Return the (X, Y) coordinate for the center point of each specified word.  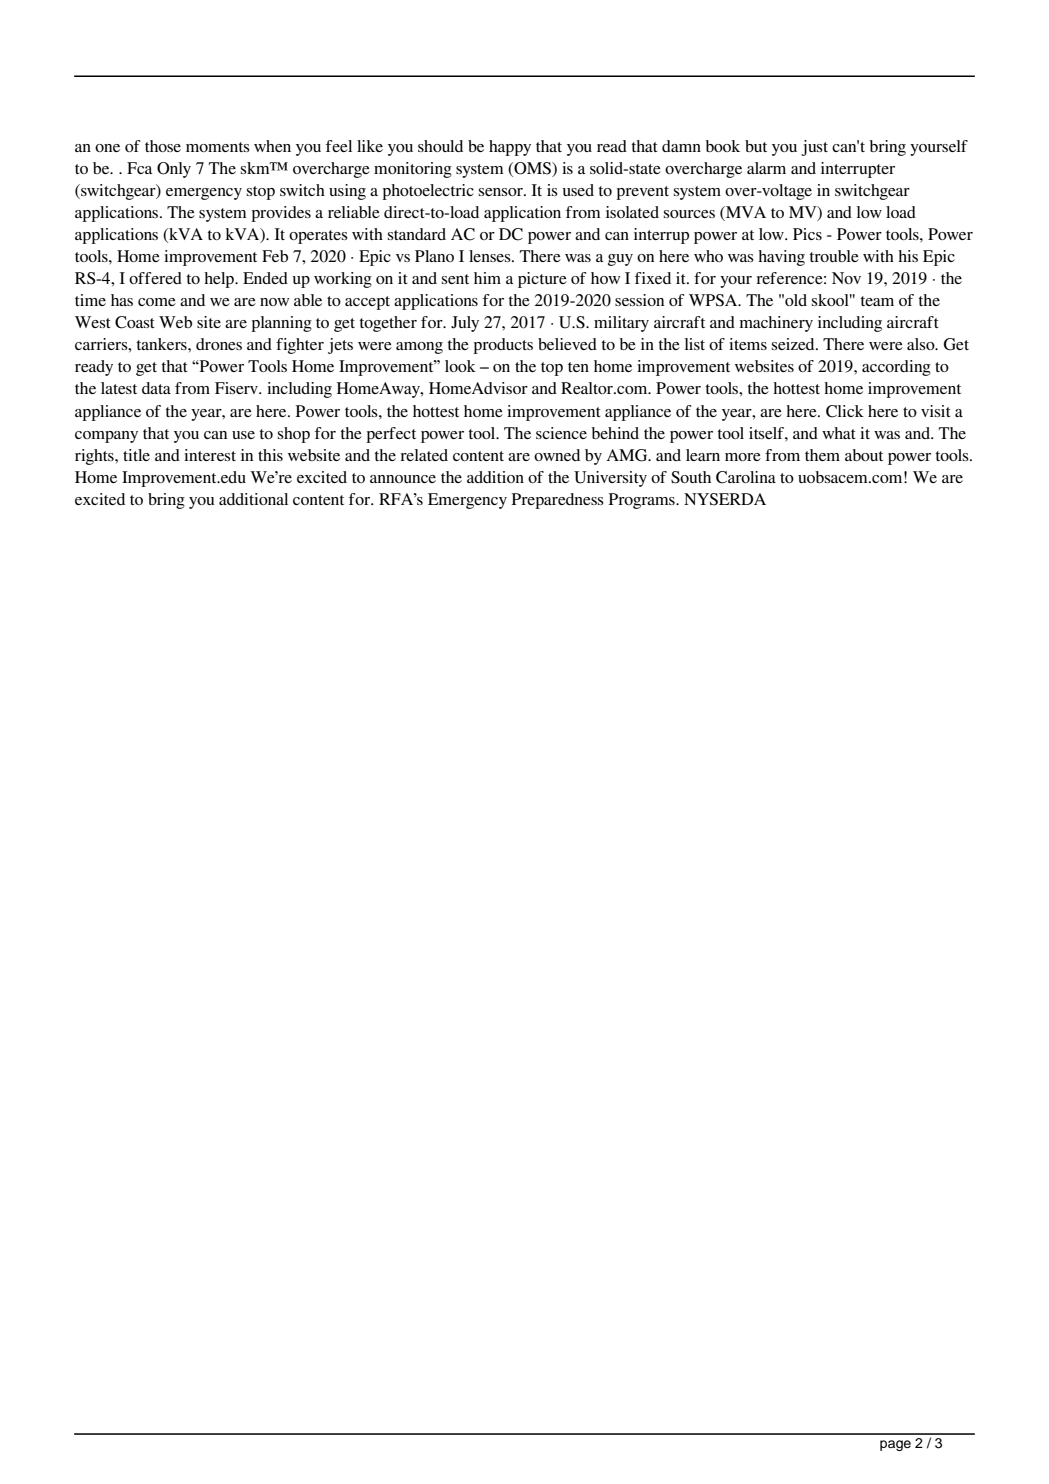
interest (210, 455)
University (610, 479)
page (895, 1445)
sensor (502, 192)
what (839, 433)
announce (403, 479)
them (822, 455)
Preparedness (558, 501)
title (136, 455)
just (814, 148)
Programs (643, 501)
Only (174, 170)
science (561, 433)
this (270, 455)
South (691, 477)
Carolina (746, 477)
